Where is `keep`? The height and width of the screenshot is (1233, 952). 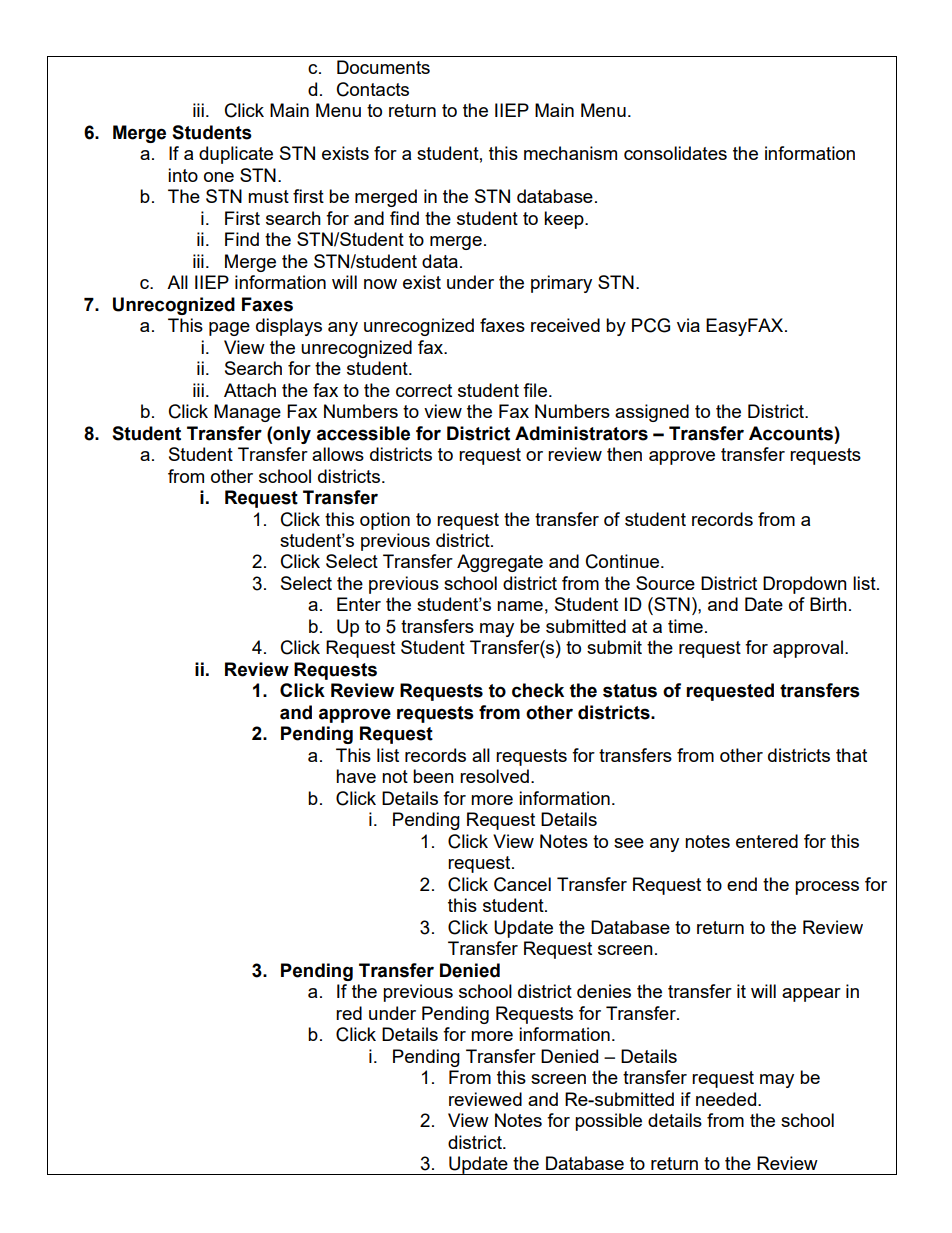 keep is located at coordinates (565, 220).
